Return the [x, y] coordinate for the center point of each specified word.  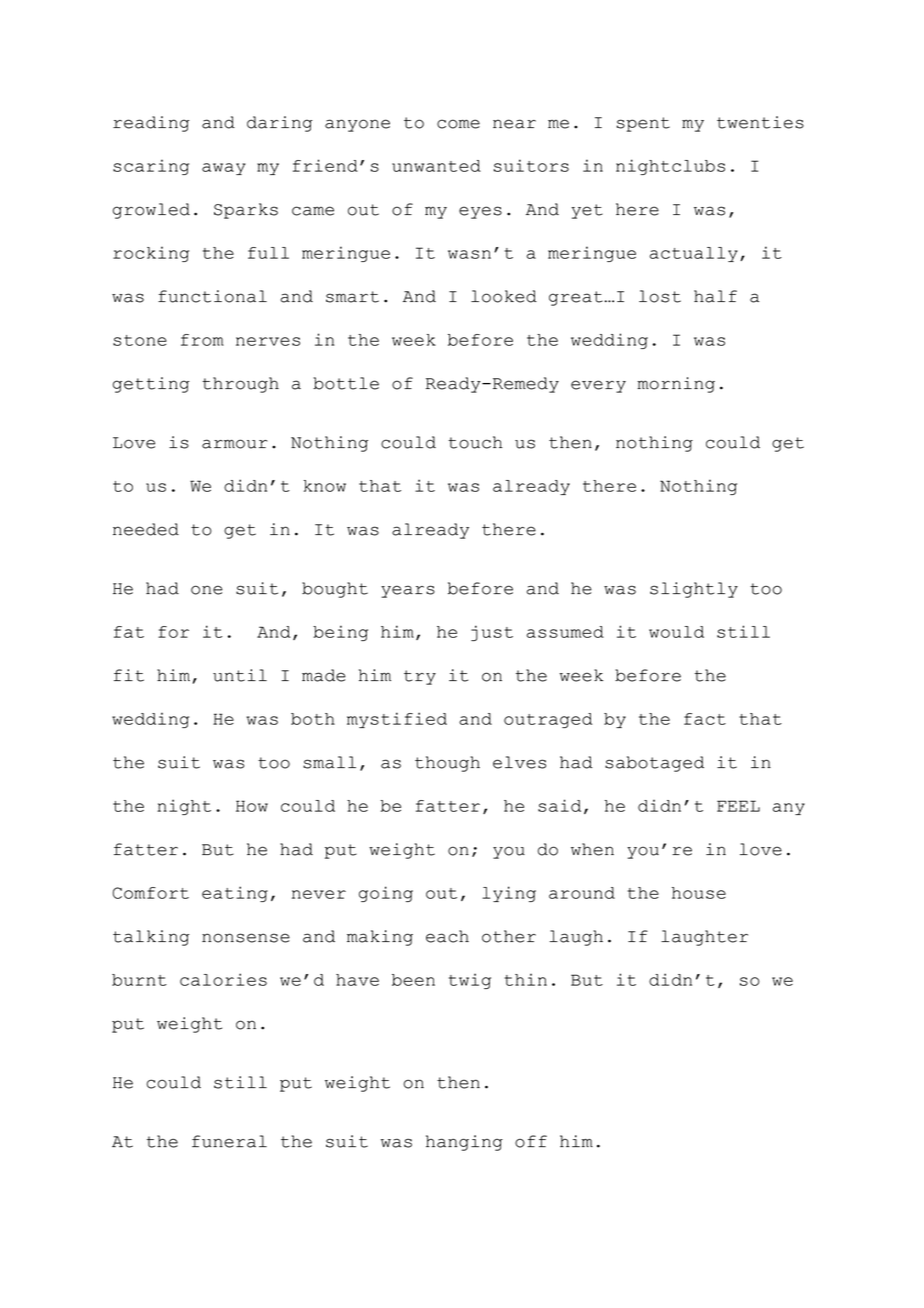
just [492, 633]
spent [643, 124]
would [676, 632]
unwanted [436, 166]
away [224, 169]
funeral [229, 1141]
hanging [464, 1143]
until [240, 675]
